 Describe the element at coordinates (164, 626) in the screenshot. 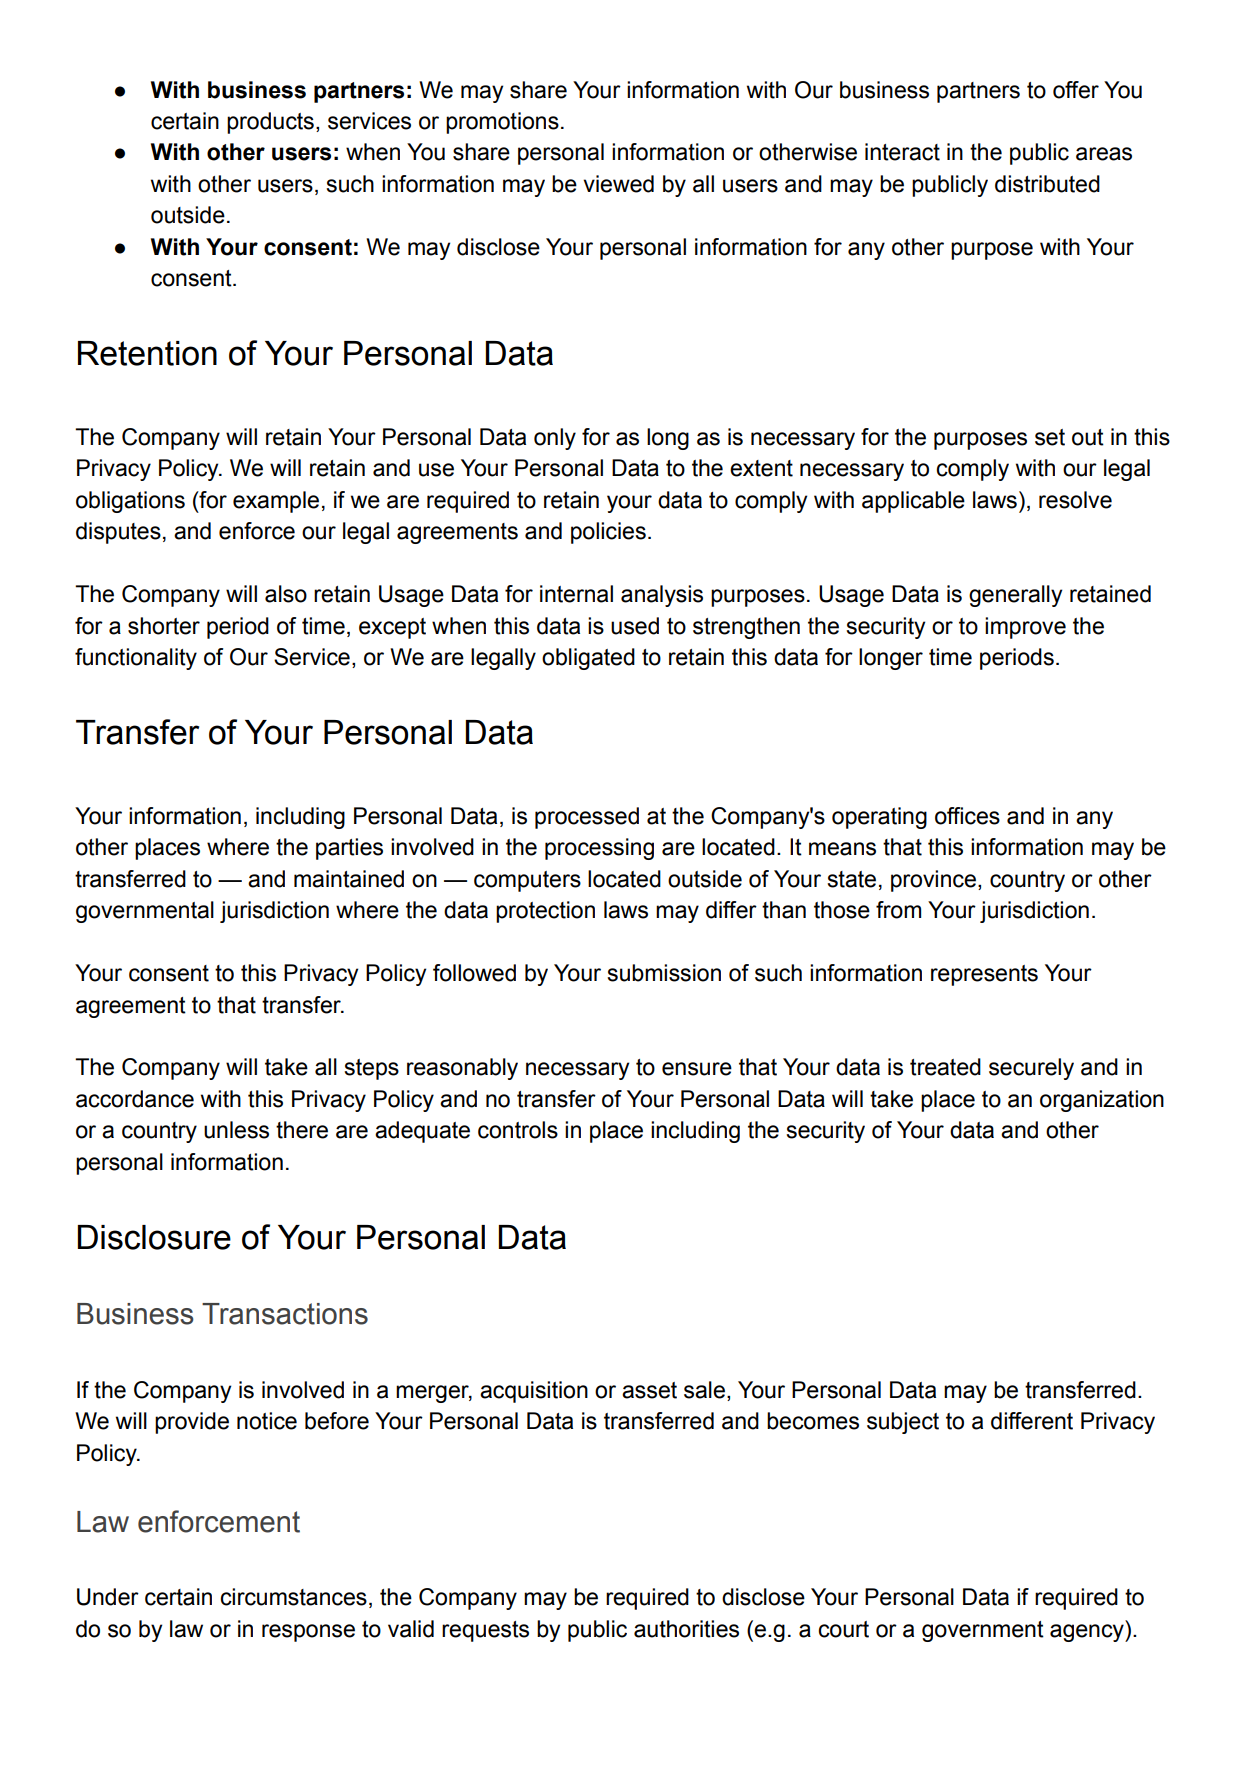

I see `shorter` at that location.
